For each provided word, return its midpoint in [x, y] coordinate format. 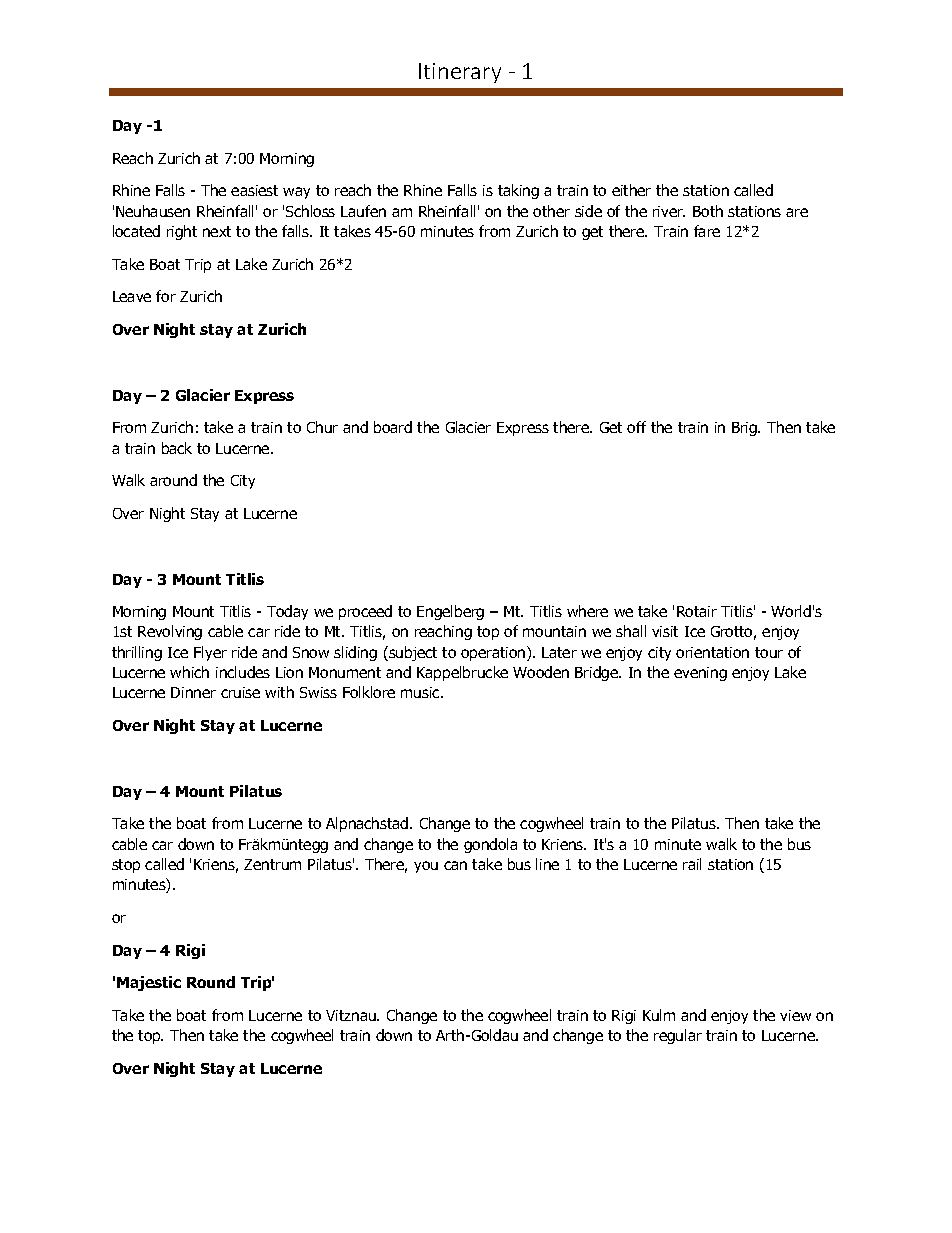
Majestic [149, 983]
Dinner [193, 692]
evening [700, 674]
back [177, 448]
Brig [745, 429]
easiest [254, 190]
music [421, 692]
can [455, 865]
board [393, 427]
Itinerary [460, 73]
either [631, 190]
